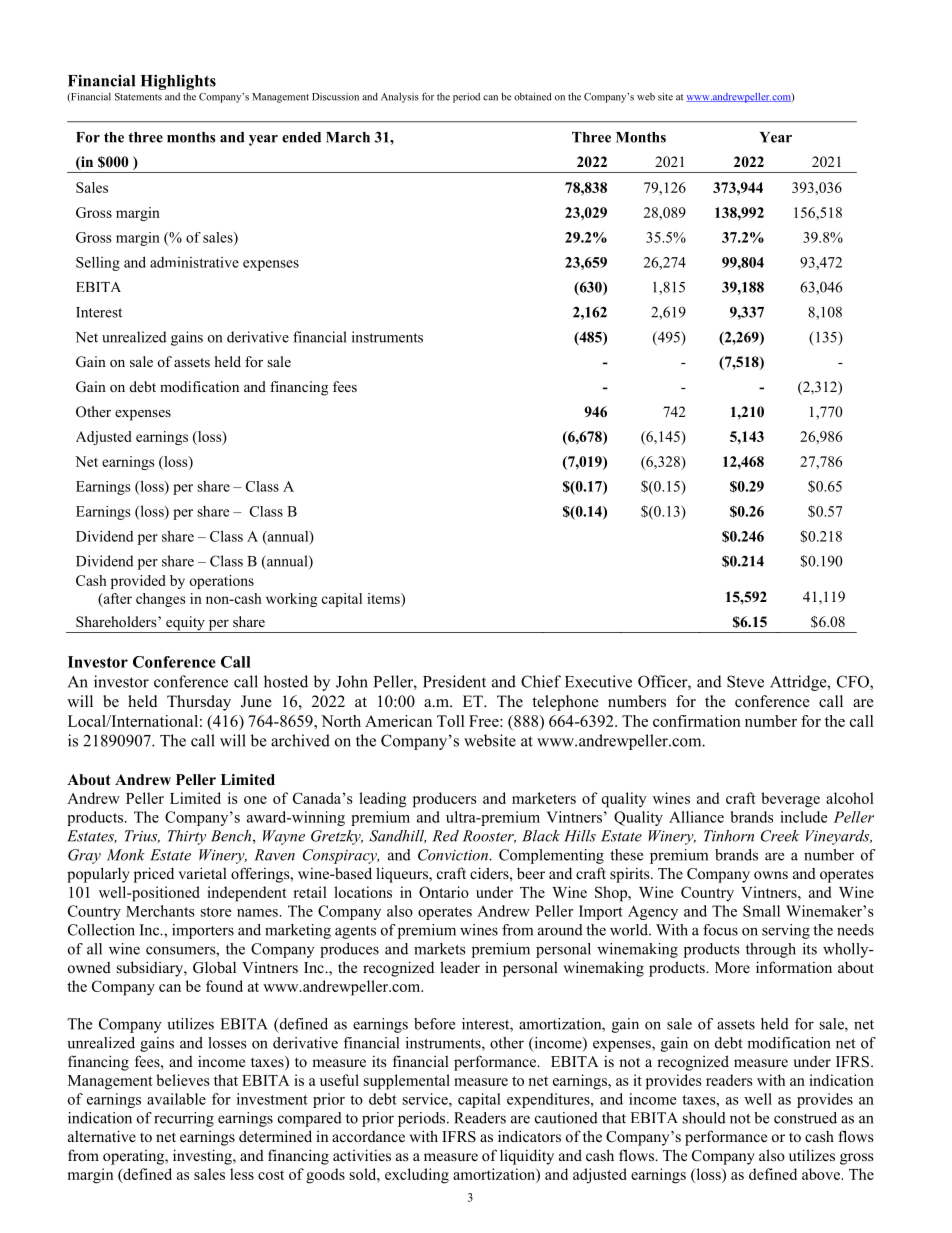  Describe the element at coordinates (533, 96) in the document. I see `obtained` at that location.
